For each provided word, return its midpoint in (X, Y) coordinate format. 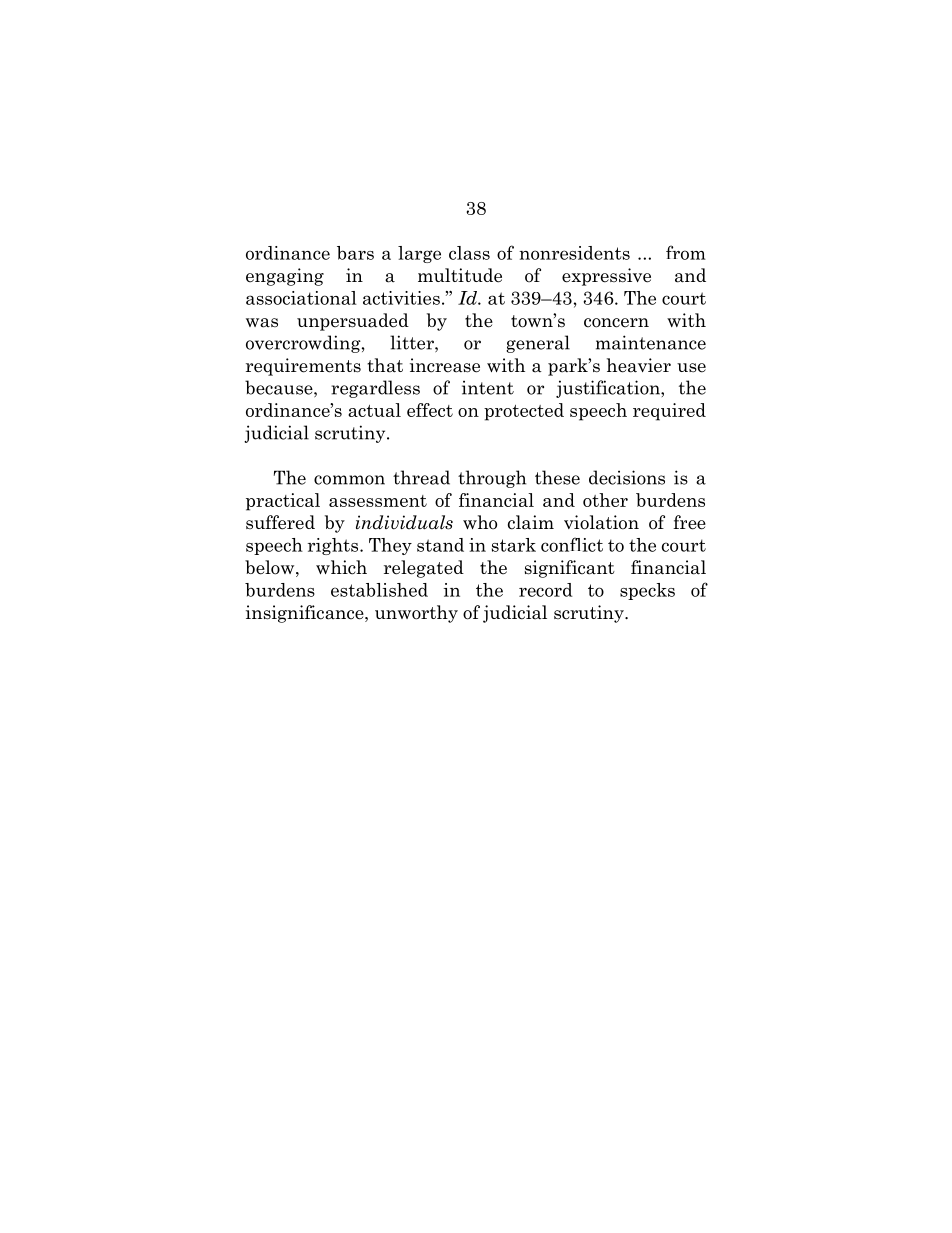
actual (374, 410)
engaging (285, 277)
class (469, 253)
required (669, 412)
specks (647, 591)
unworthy (416, 614)
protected (524, 412)
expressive (606, 277)
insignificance (306, 614)
